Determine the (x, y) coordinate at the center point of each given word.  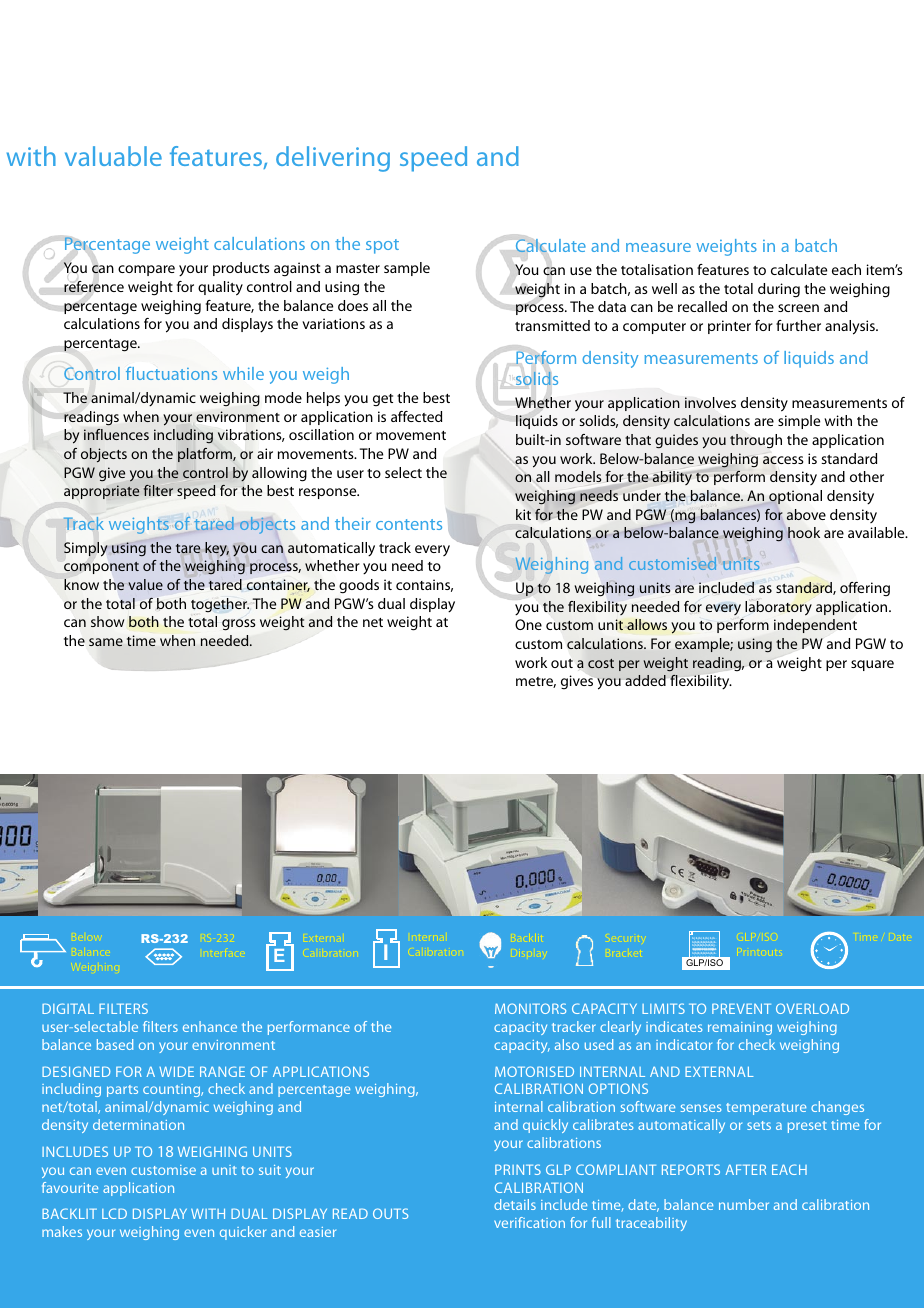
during (779, 290)
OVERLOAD (812, 1008)
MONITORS (530, 1008)
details (515, 1204)
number (744, 1204)
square (872, 665)
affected (416, 416)
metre (536, 682)
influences (116, 434)
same (106, 642)
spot (382, 246)
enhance (210, 1026)
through (756, 441)
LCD (114, 1213)
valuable (113, 156)
